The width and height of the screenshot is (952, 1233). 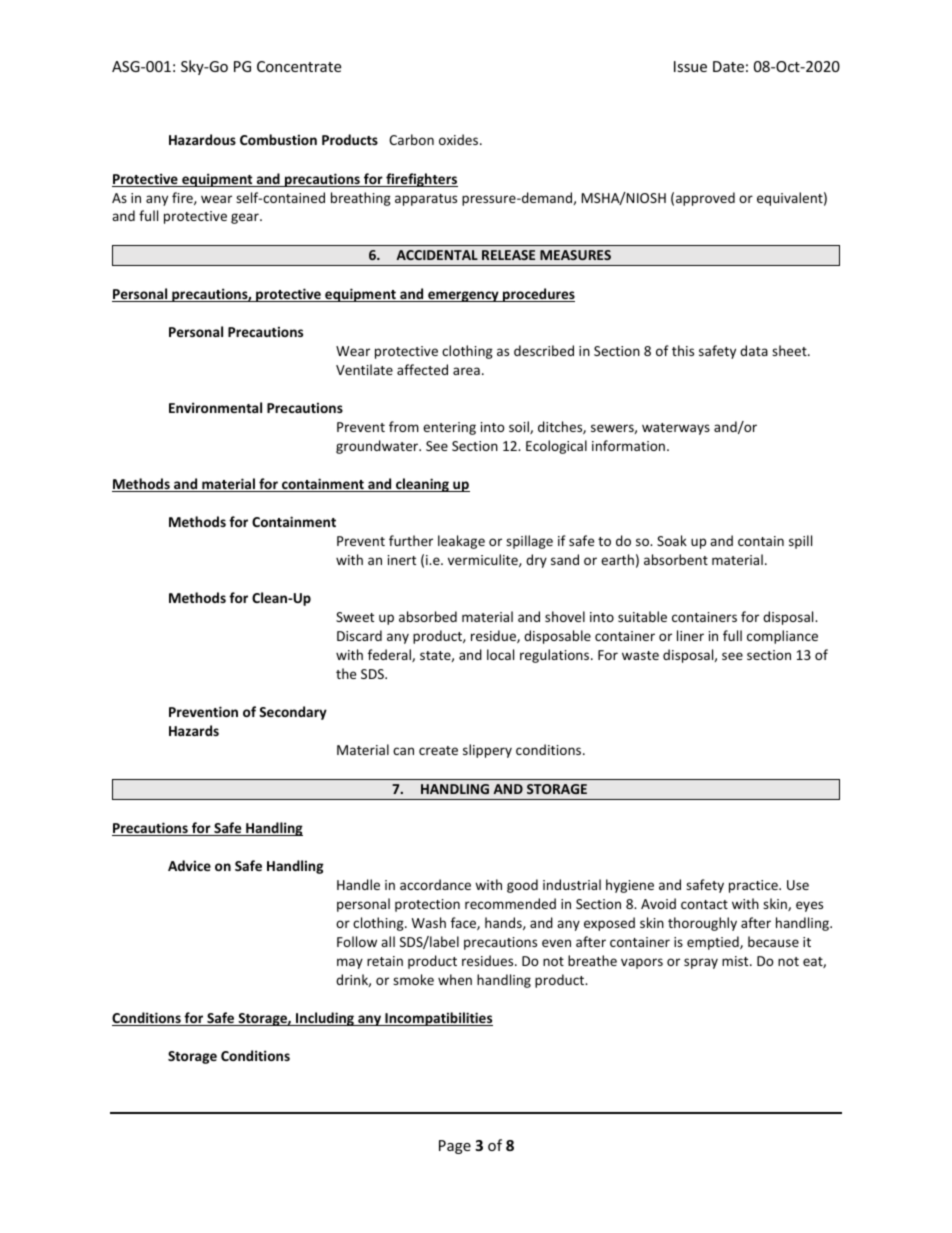 What do you see at coordinates (325, 1019) in the screenshot?
I see `Including` at bounding box center [325, 1019].
